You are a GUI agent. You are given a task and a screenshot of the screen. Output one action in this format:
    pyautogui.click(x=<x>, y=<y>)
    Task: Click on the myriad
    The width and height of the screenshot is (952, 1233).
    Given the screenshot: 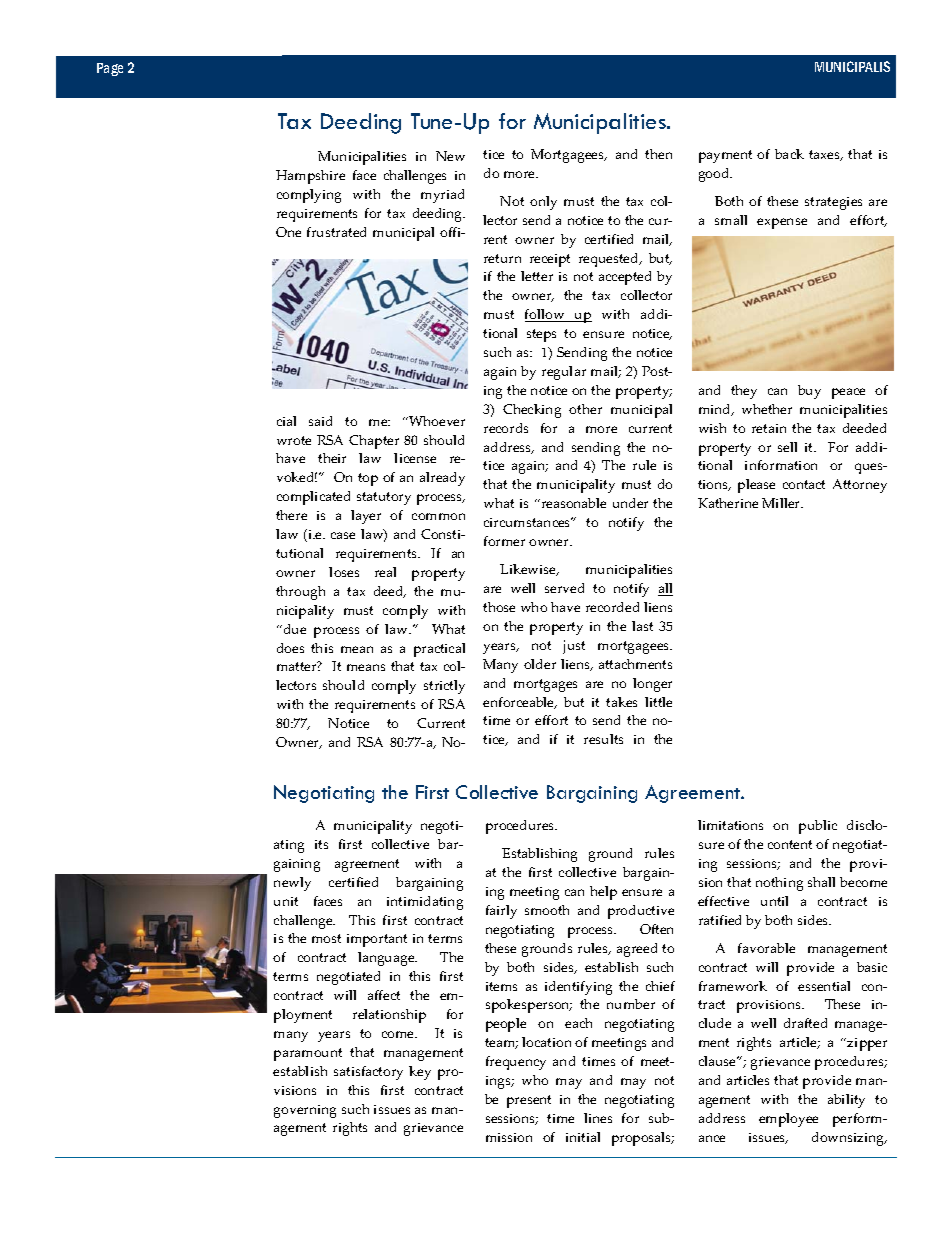 What is the action you would take?
    pyautogui.click(x=442, y=196)
